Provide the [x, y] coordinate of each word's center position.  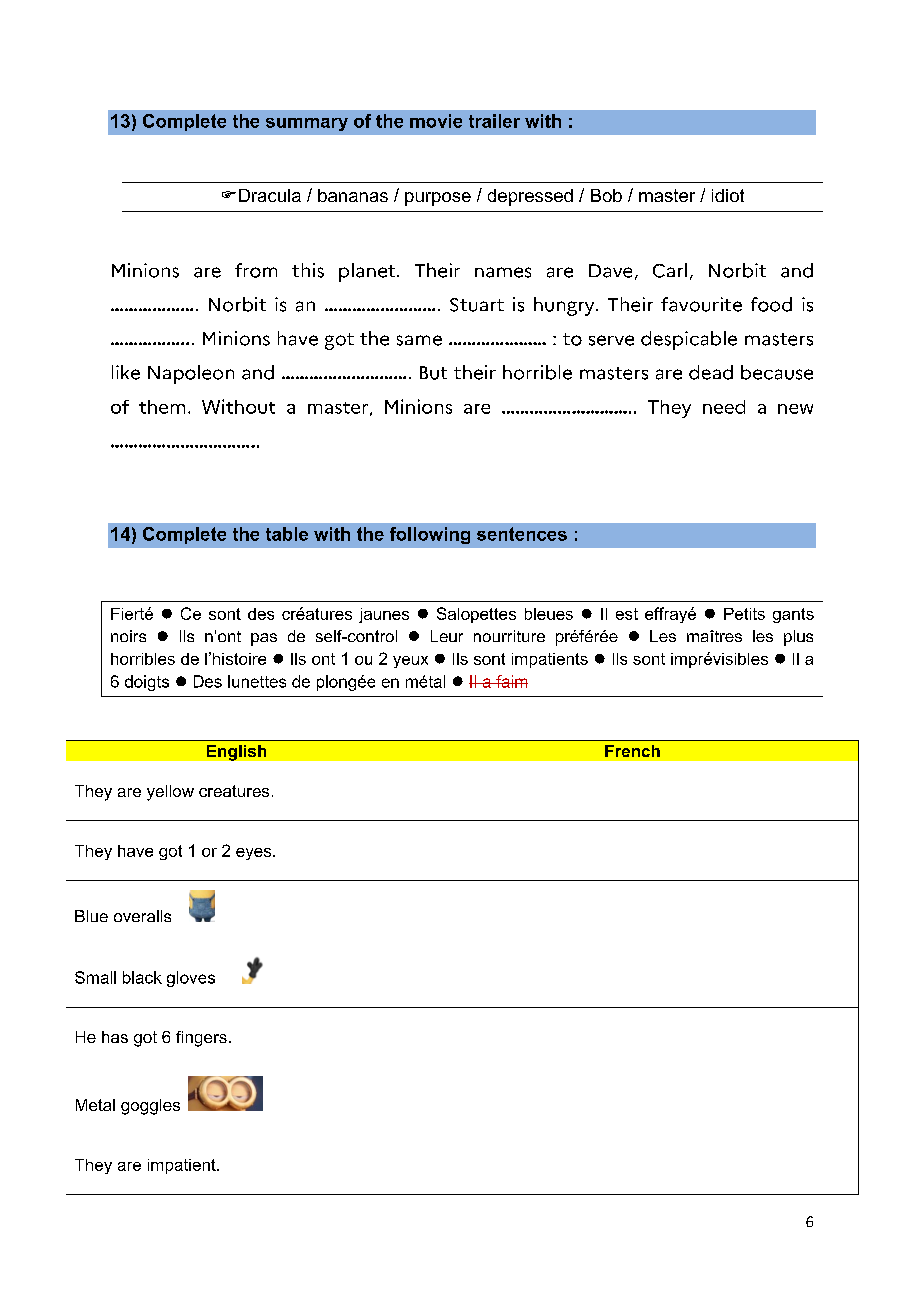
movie [436, 121]
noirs [128, 636]
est [627, 614]
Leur [447, 636]
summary [307, 124]
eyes [255, 854]
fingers [201, 1039]
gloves [191, 979]
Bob [606, 195]
